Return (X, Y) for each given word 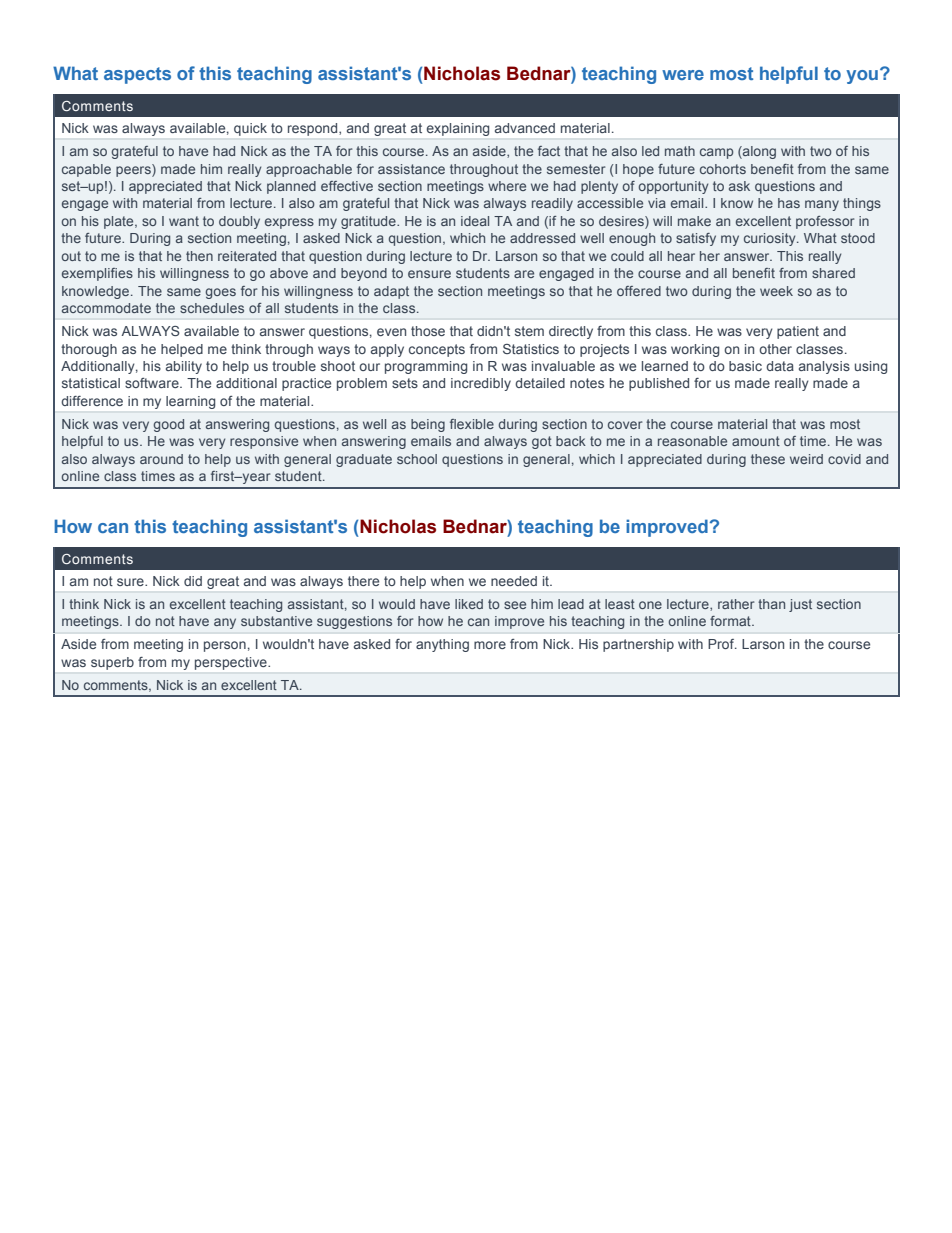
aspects (137, 75)
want (184, 221)
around (161, 459)
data (780, 366)
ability (184, 367)
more (490, 645)
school (417, 459)
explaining (458, 129)
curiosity (771, 239)
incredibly (481, 384)
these (768, 459)
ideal (475, 221)
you (862, 77)
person (225, 646)
